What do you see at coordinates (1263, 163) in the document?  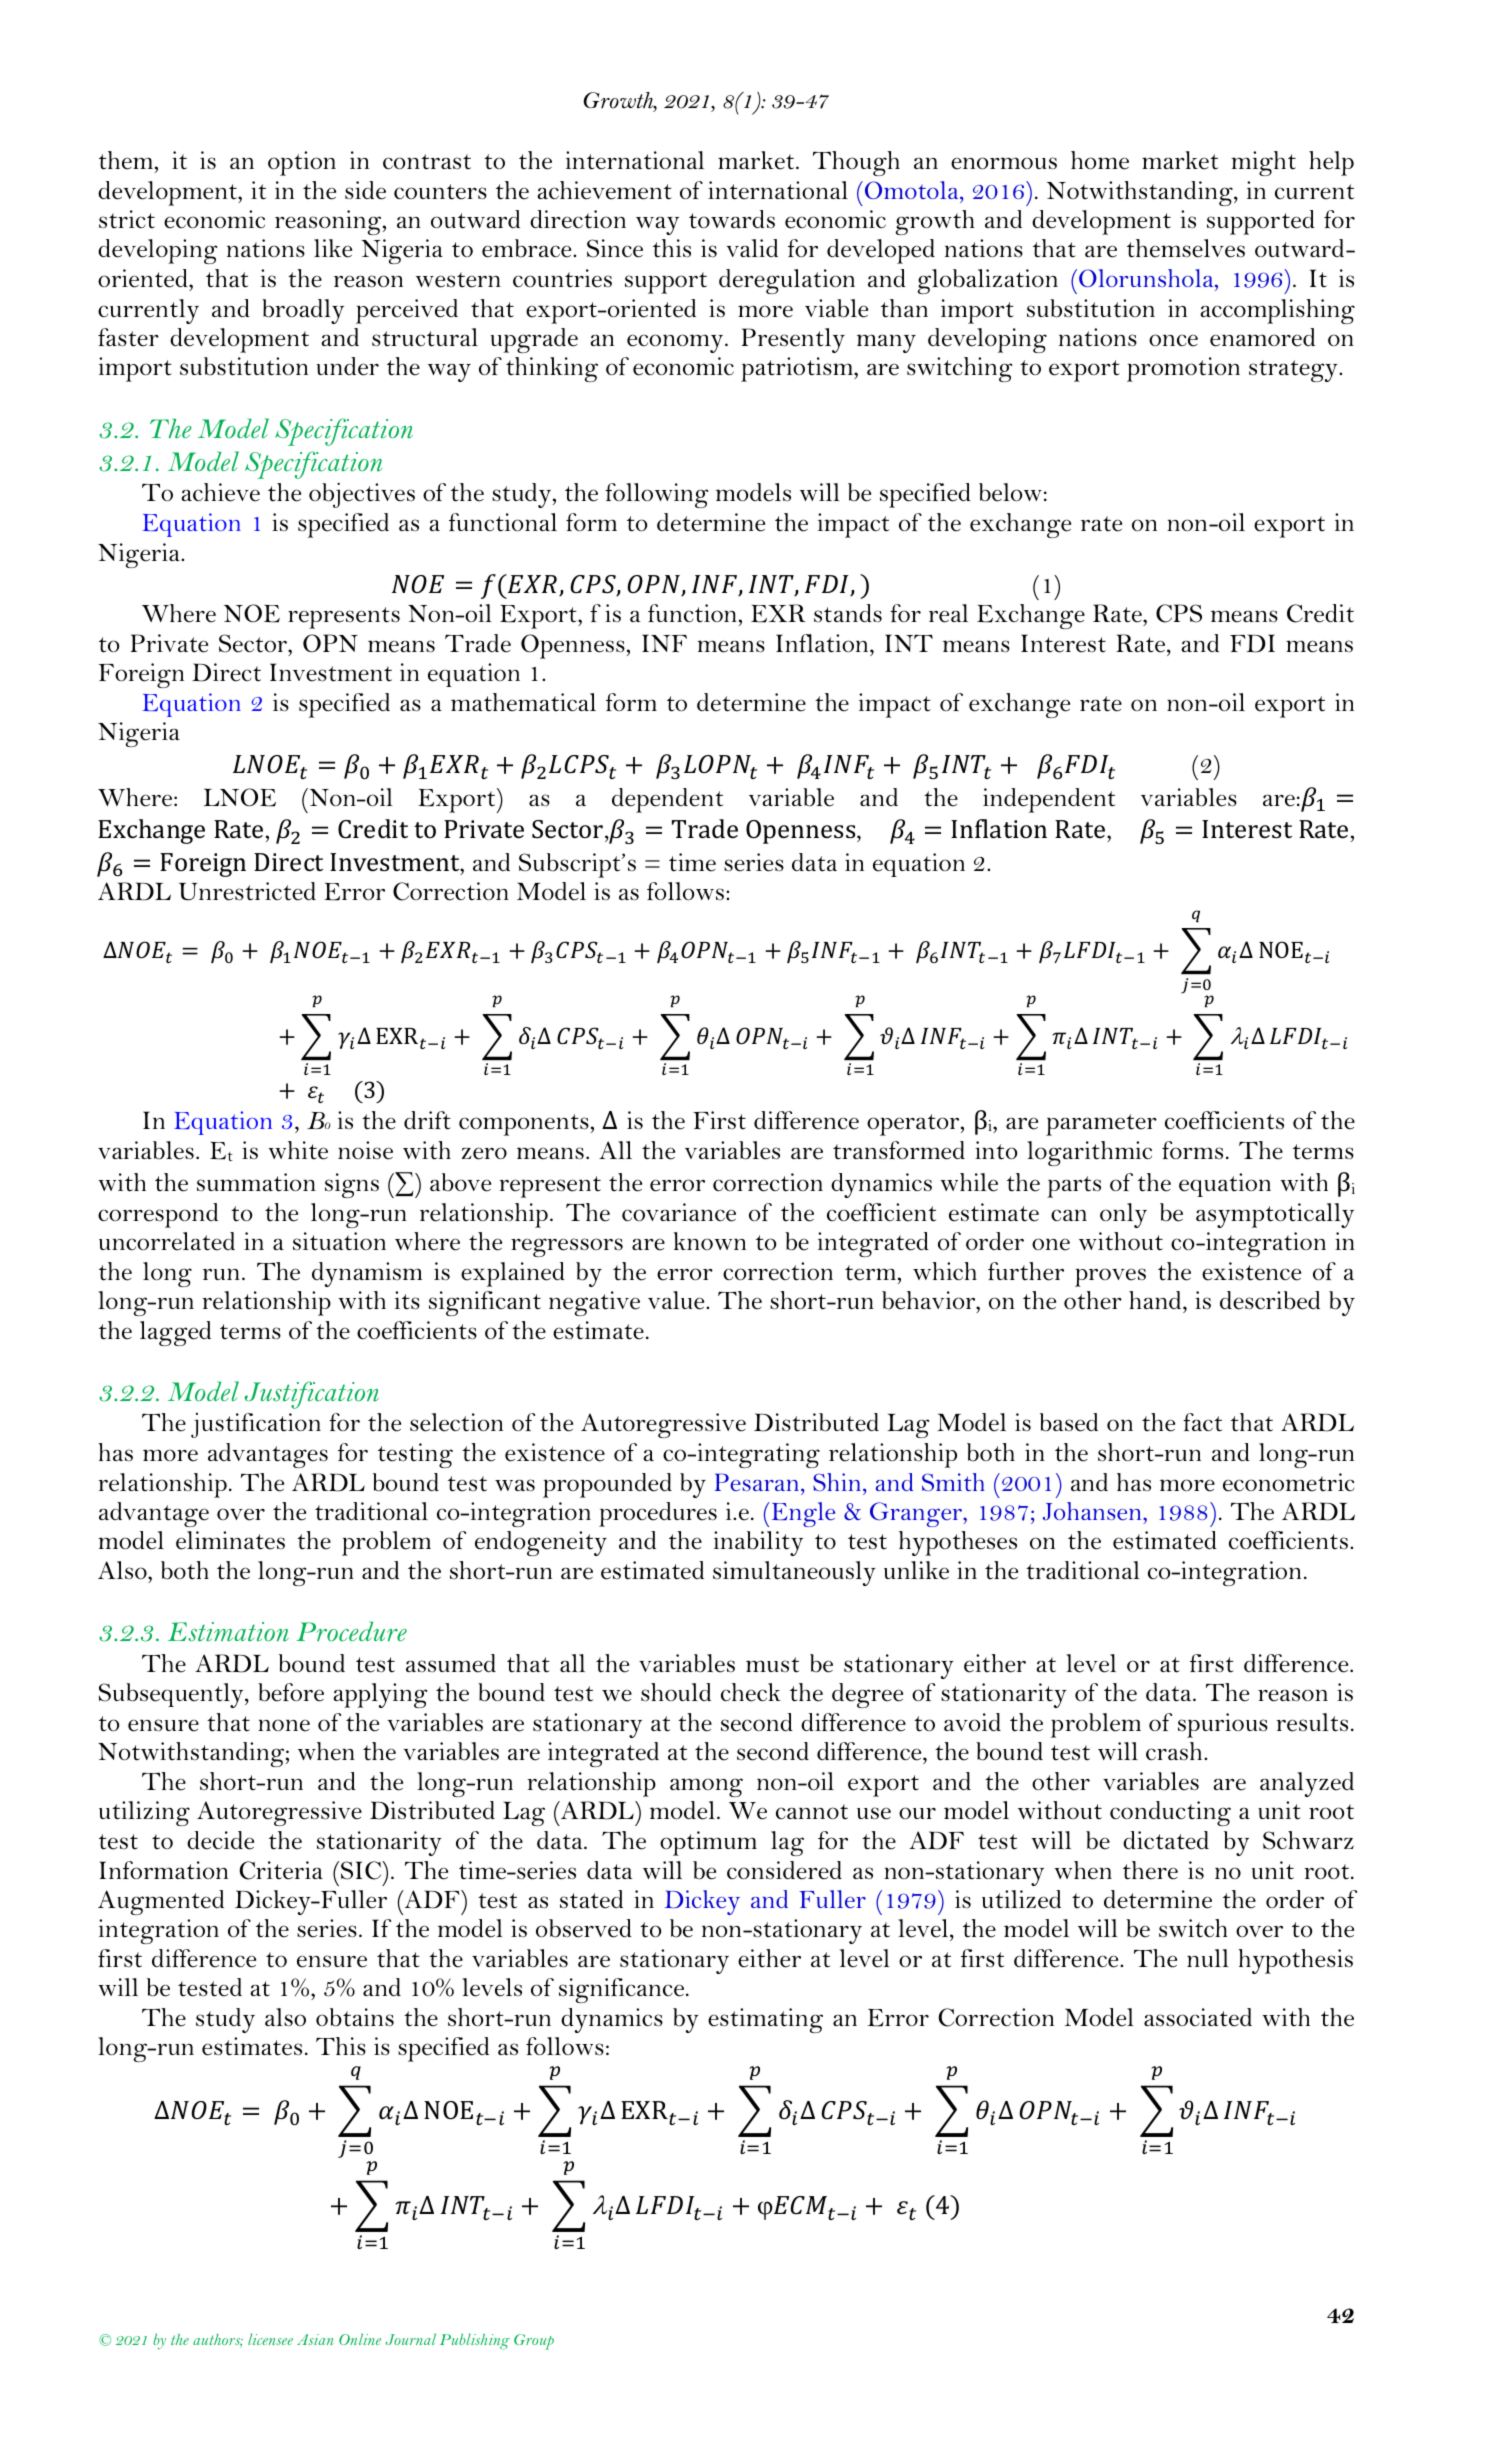 I see `might` at bounding box center [1263, 163].
